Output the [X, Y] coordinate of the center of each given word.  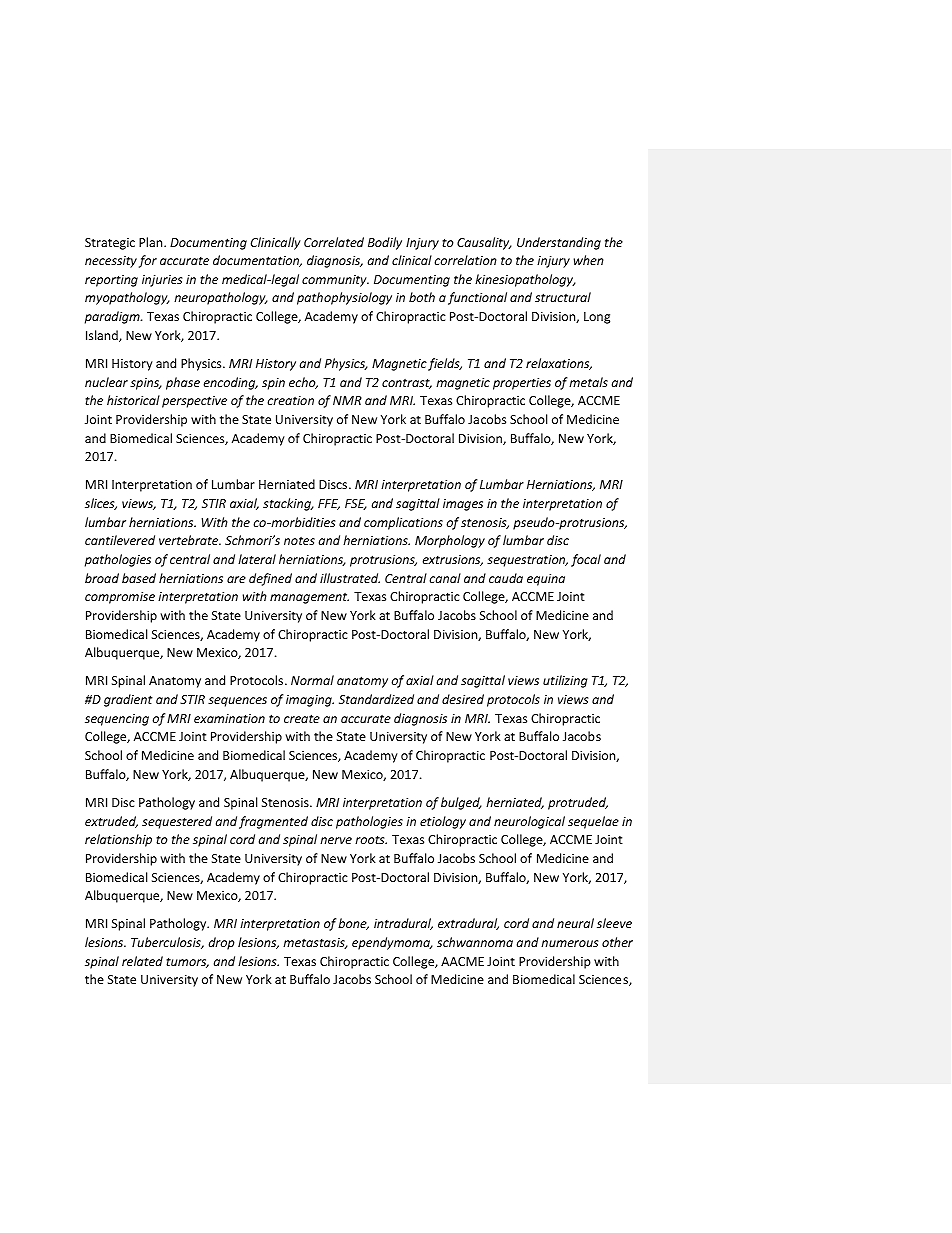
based [139, 578]
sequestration [527, 561]
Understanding [559, 243]
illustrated [350, 578]
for [148, 261]
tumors [187, 962]
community [335, 281]
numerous [569, 943]
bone [353, 924]
